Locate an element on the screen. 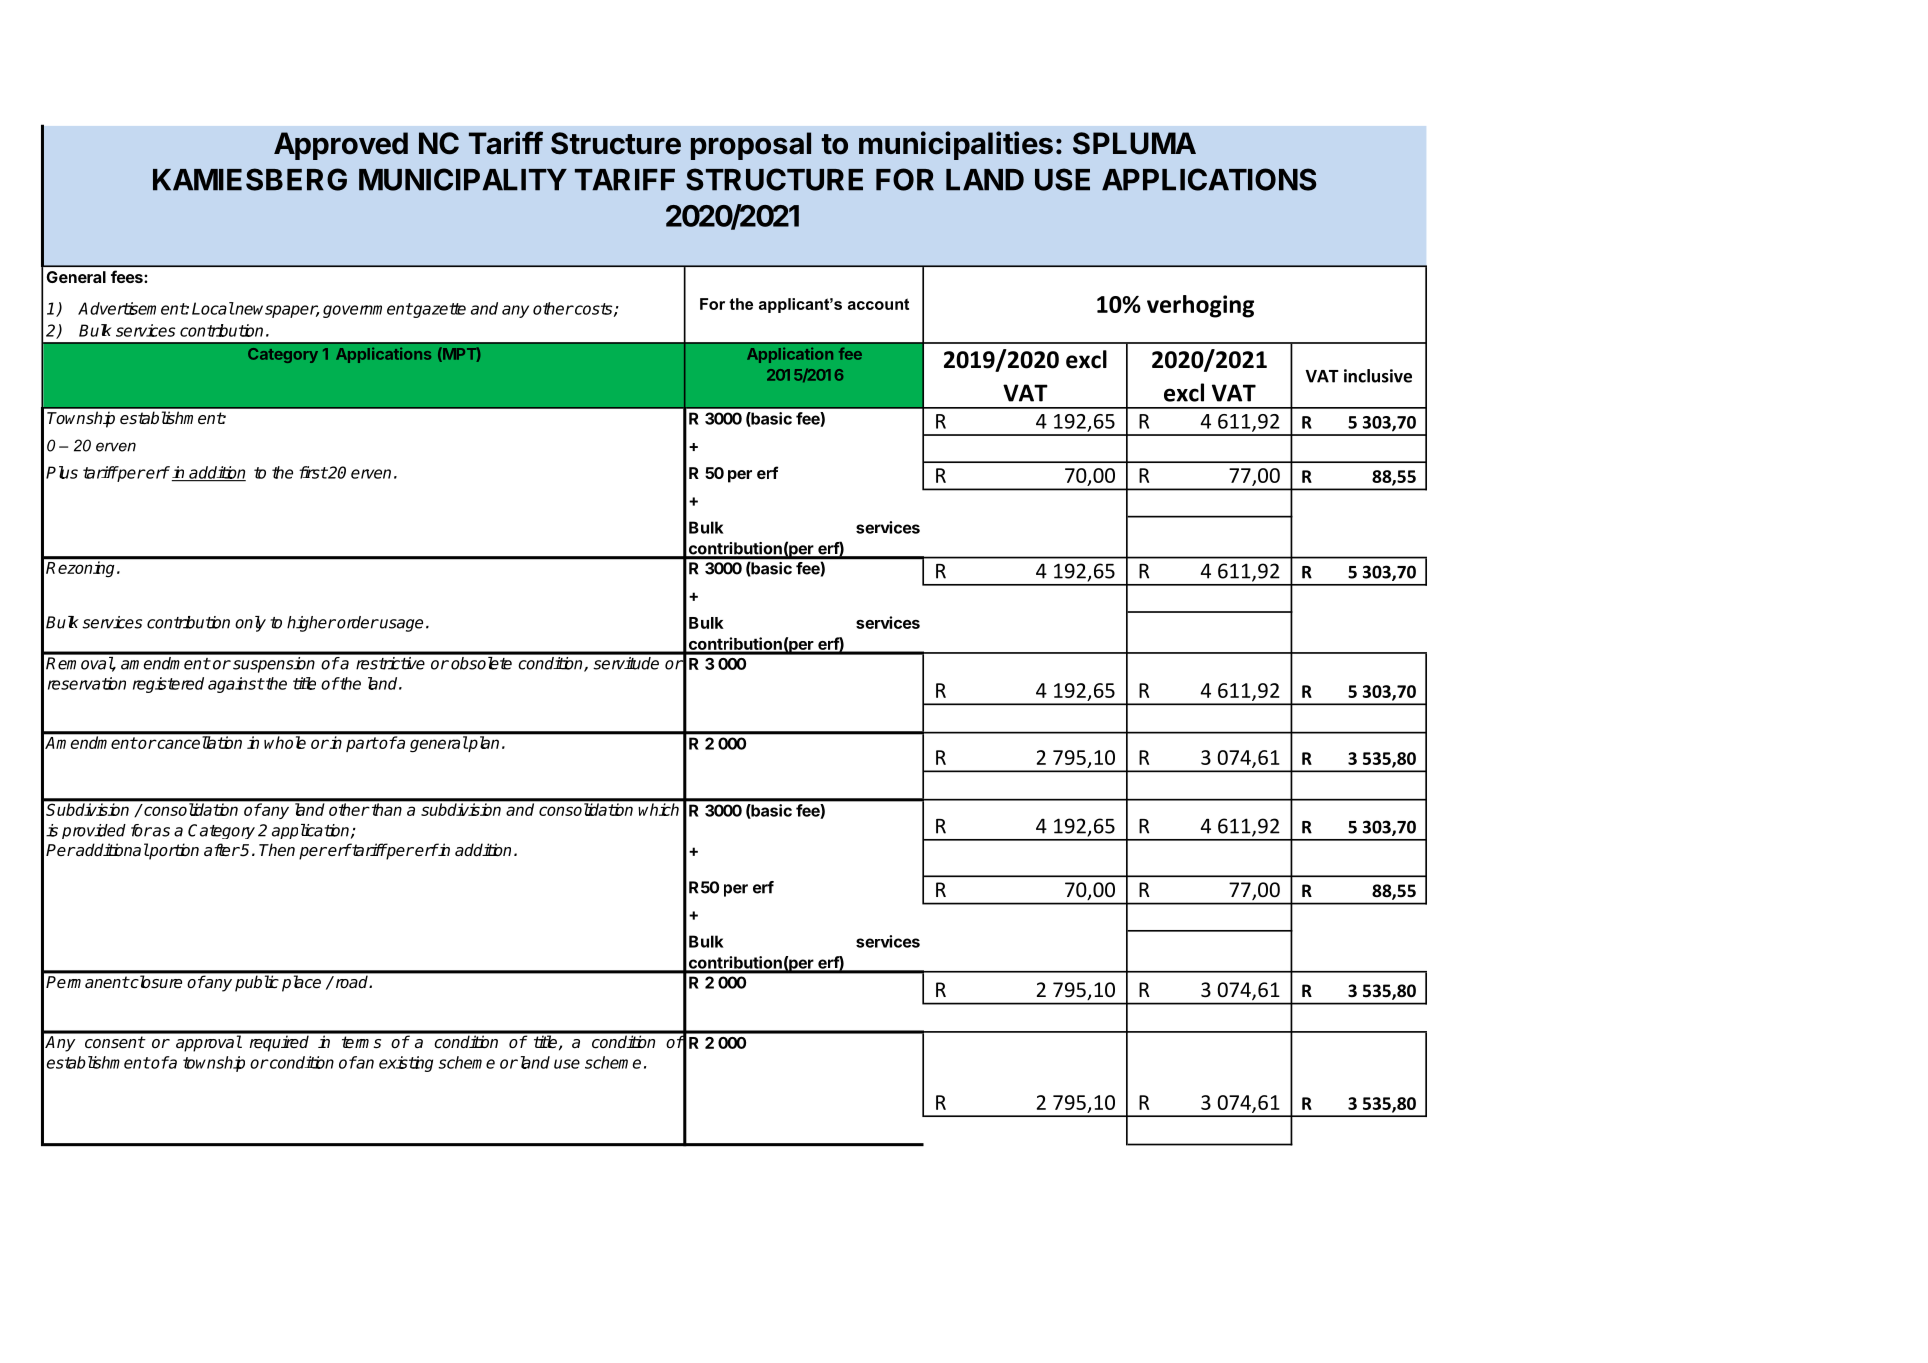  Approved is located at coordinates (341, 146).
